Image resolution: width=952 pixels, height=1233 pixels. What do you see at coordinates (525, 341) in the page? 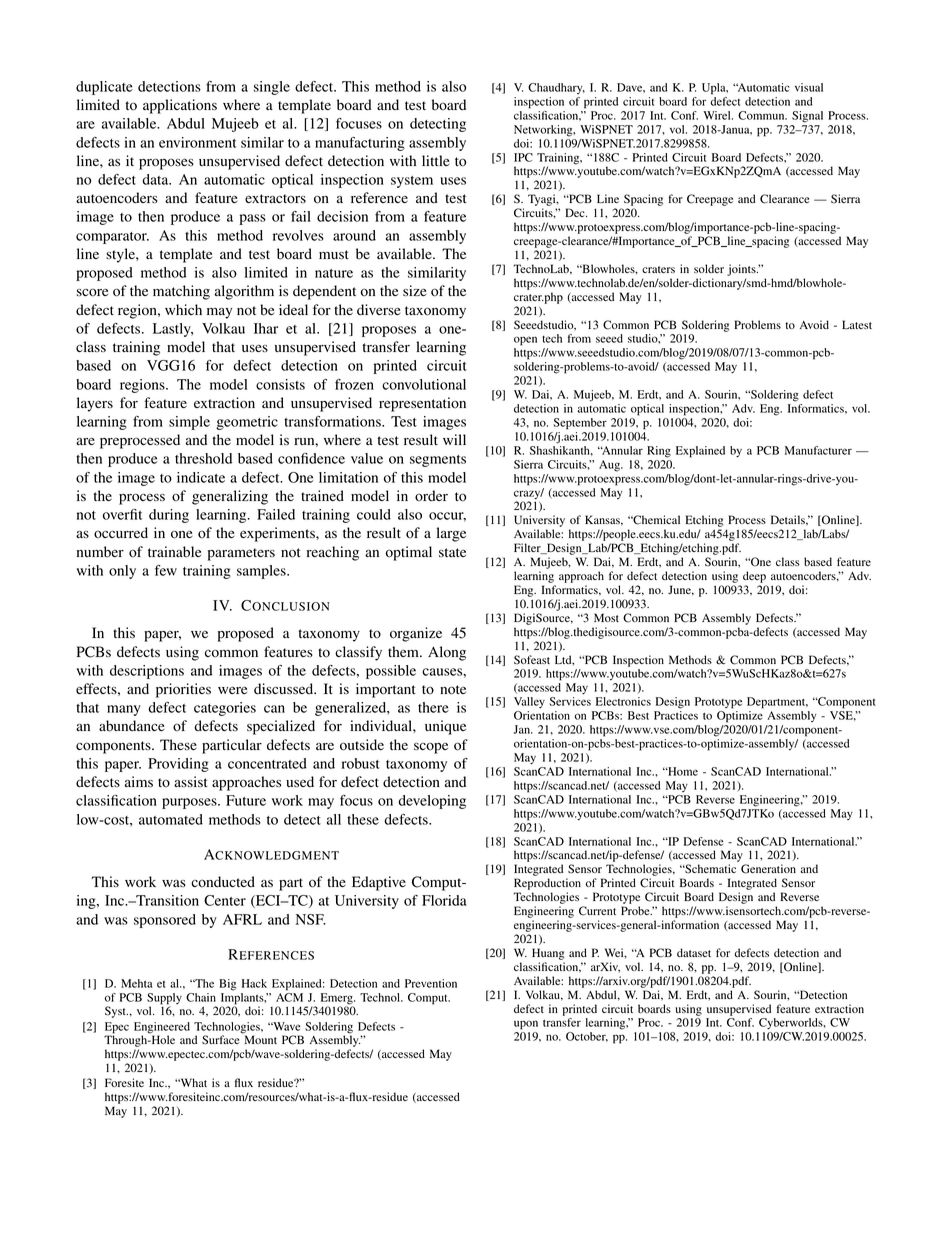
I see `open` at bounding box center [525, 341].
